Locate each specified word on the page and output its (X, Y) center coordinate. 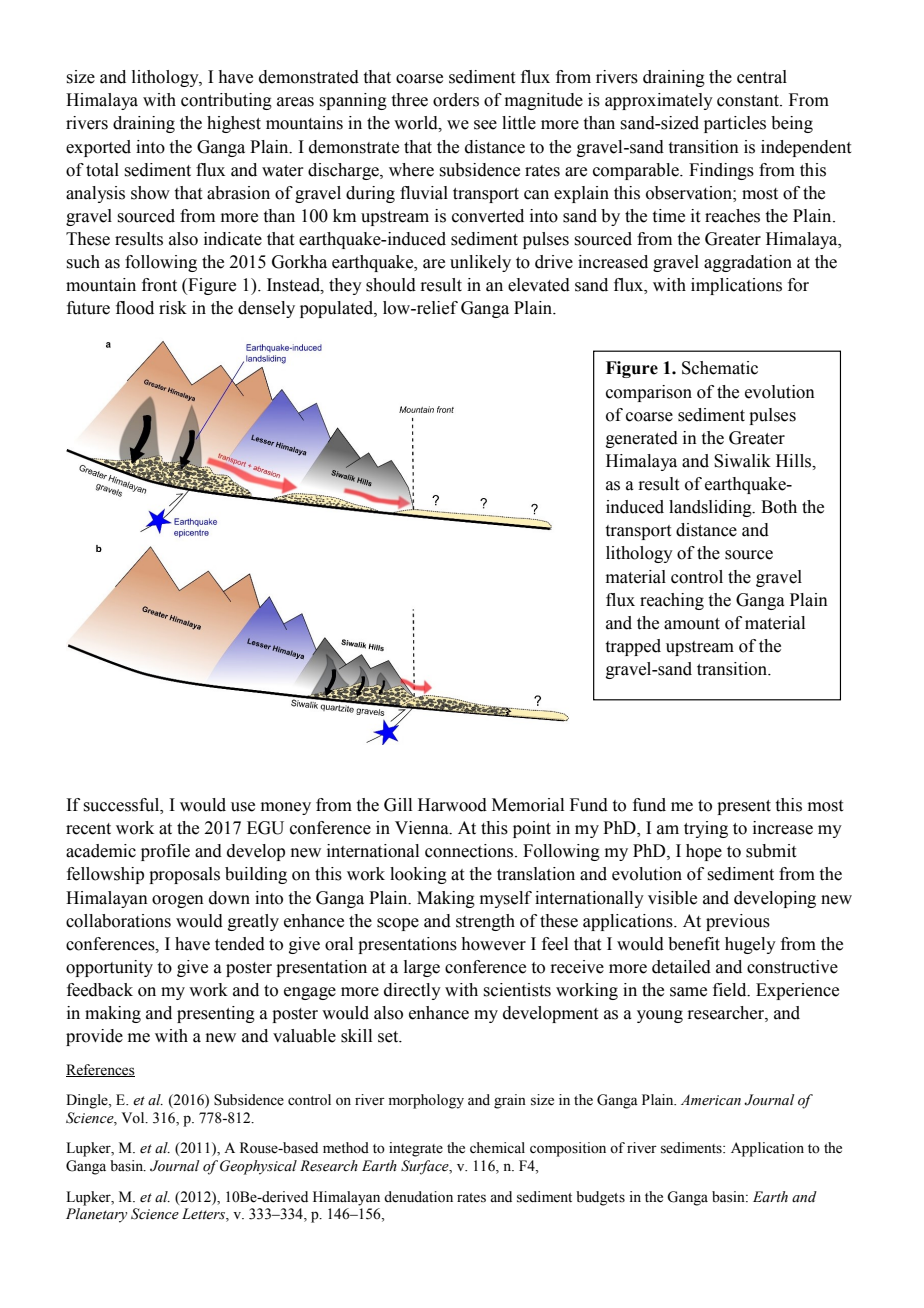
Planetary (96, 1215)
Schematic (720, 368)
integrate (416, 1149)
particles (735, 124)
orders (456, 100)
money (286, 808)
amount (692, 624)
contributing (226, 101)
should (391, 285)
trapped (633, 647)
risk (173, 308)
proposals (184, 875)
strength (485, 922)
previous (738, 922)
